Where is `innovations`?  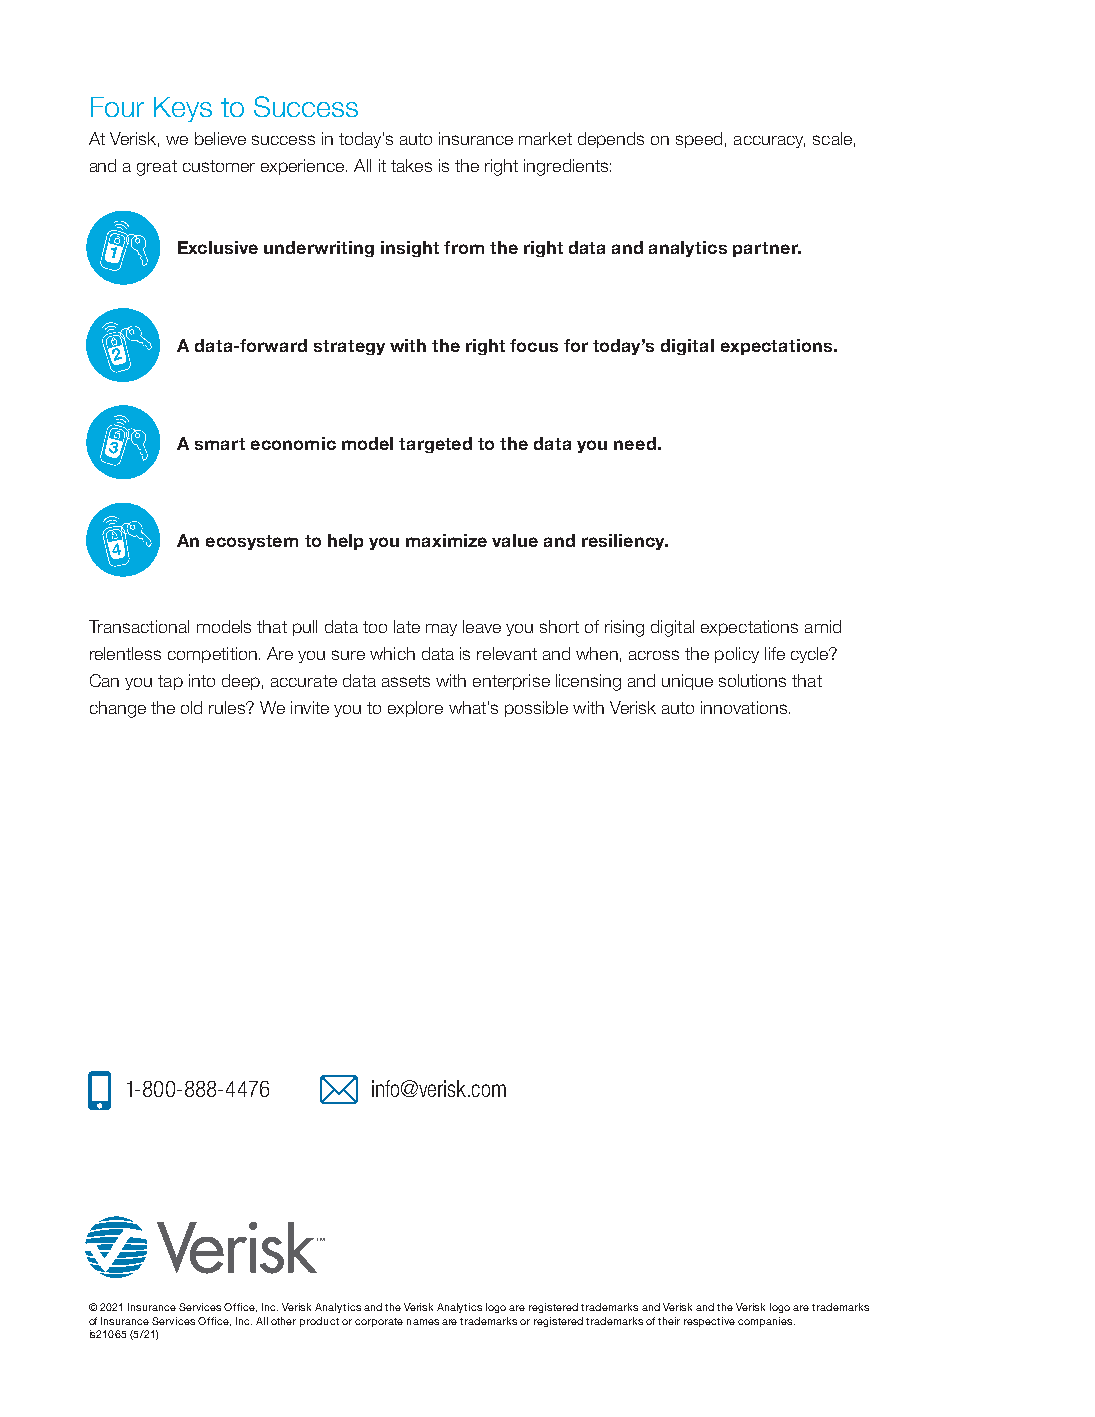 innovations is located at coordinates (744, 707).
